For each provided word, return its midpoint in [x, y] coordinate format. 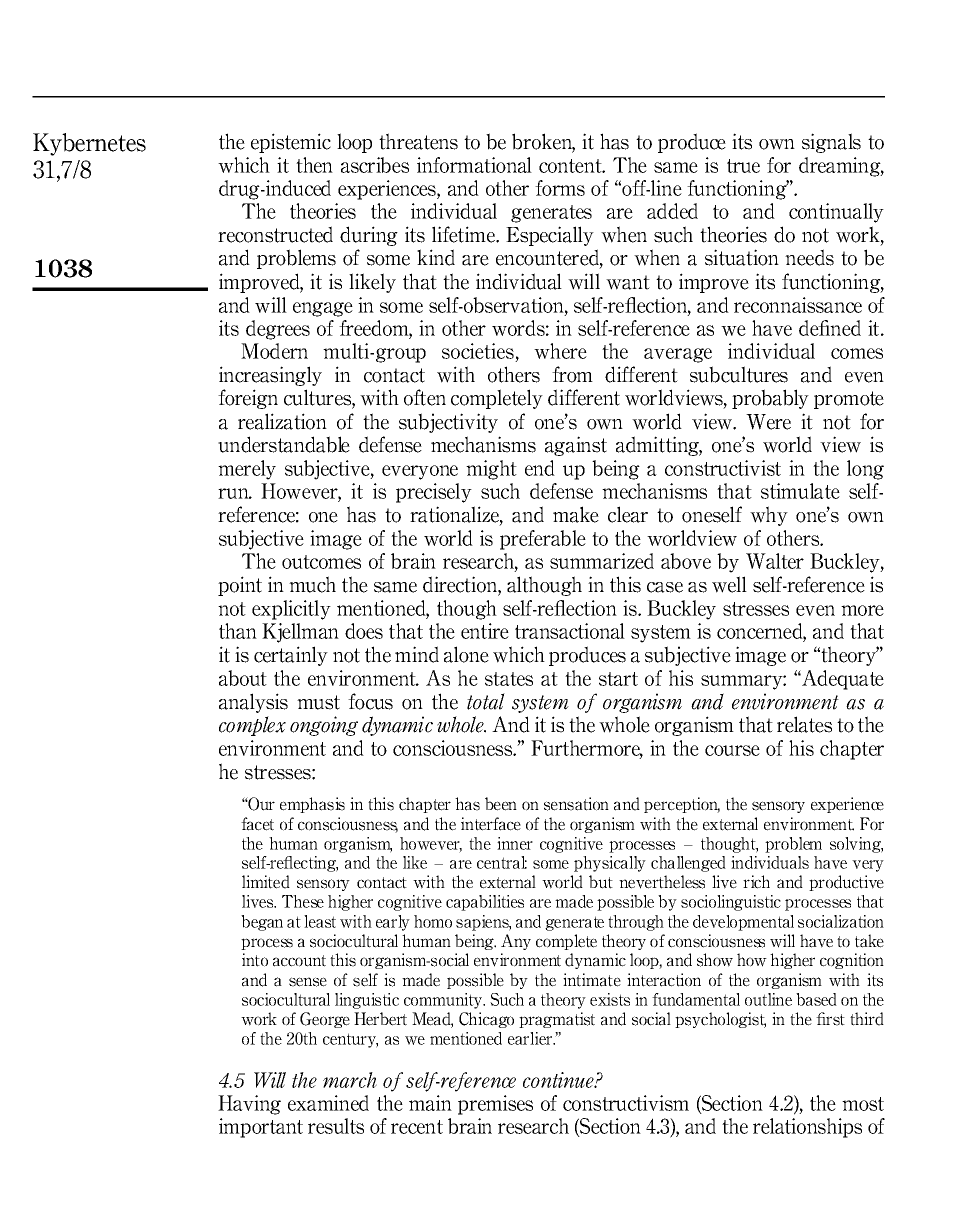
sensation [576, 804]
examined [328, 1103]
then [314, 165]
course [732, 750]
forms [560, 188]
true [743, 166]
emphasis [312, 805]
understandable [284, 444]
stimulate [800, 491]
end [540, 468]
